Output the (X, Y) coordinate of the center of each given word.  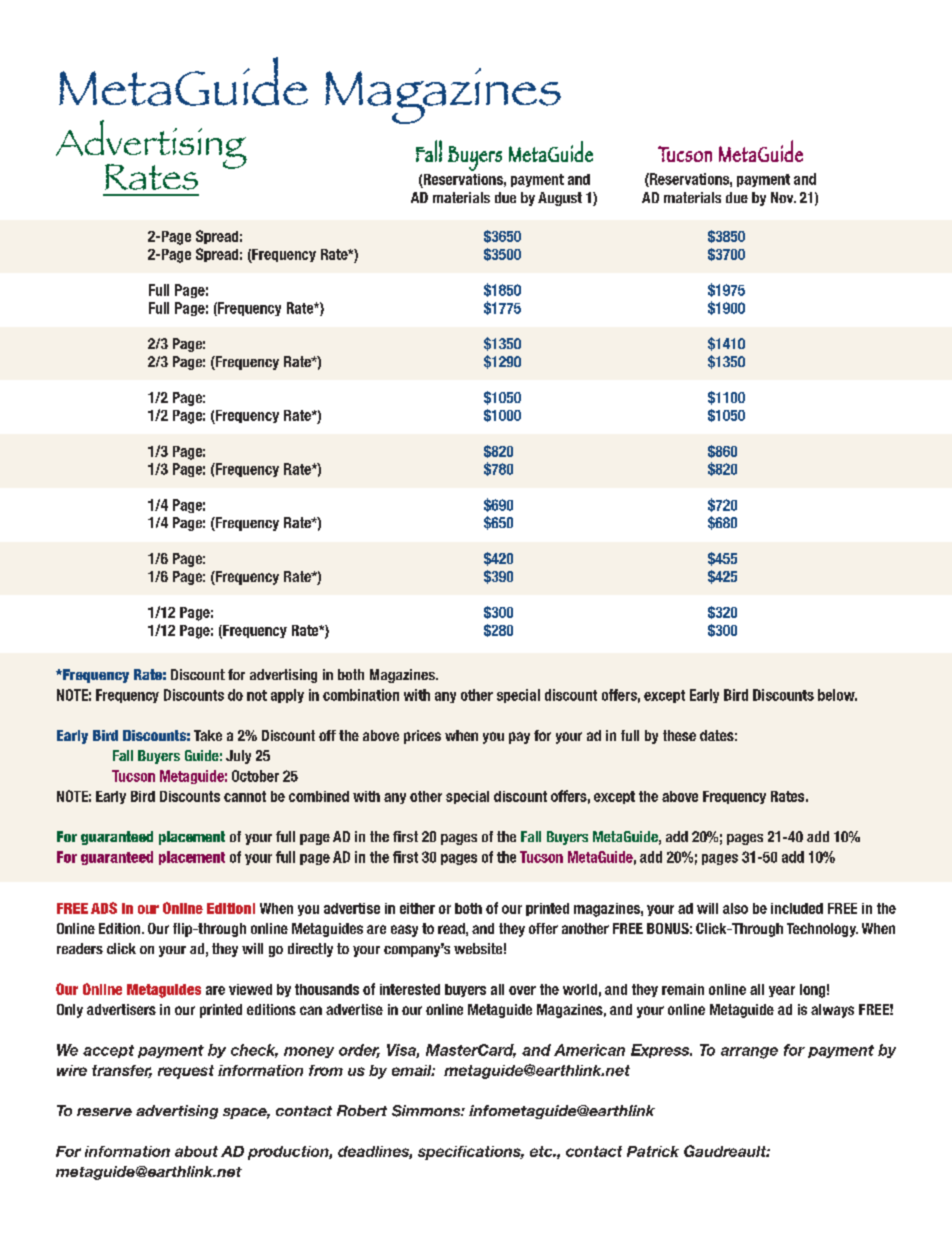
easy (404, 931)
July (238, 757)
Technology (822, 930)
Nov (783, 197)
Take (208, 735)
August (560, 199)
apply (287, 696)
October (255, 776)
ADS (104, 908)
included (797, 908)
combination (361, 695)
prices (422, 737)
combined (319, 796)
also (735, 908)
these (679, 735)
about (196, 1151)
